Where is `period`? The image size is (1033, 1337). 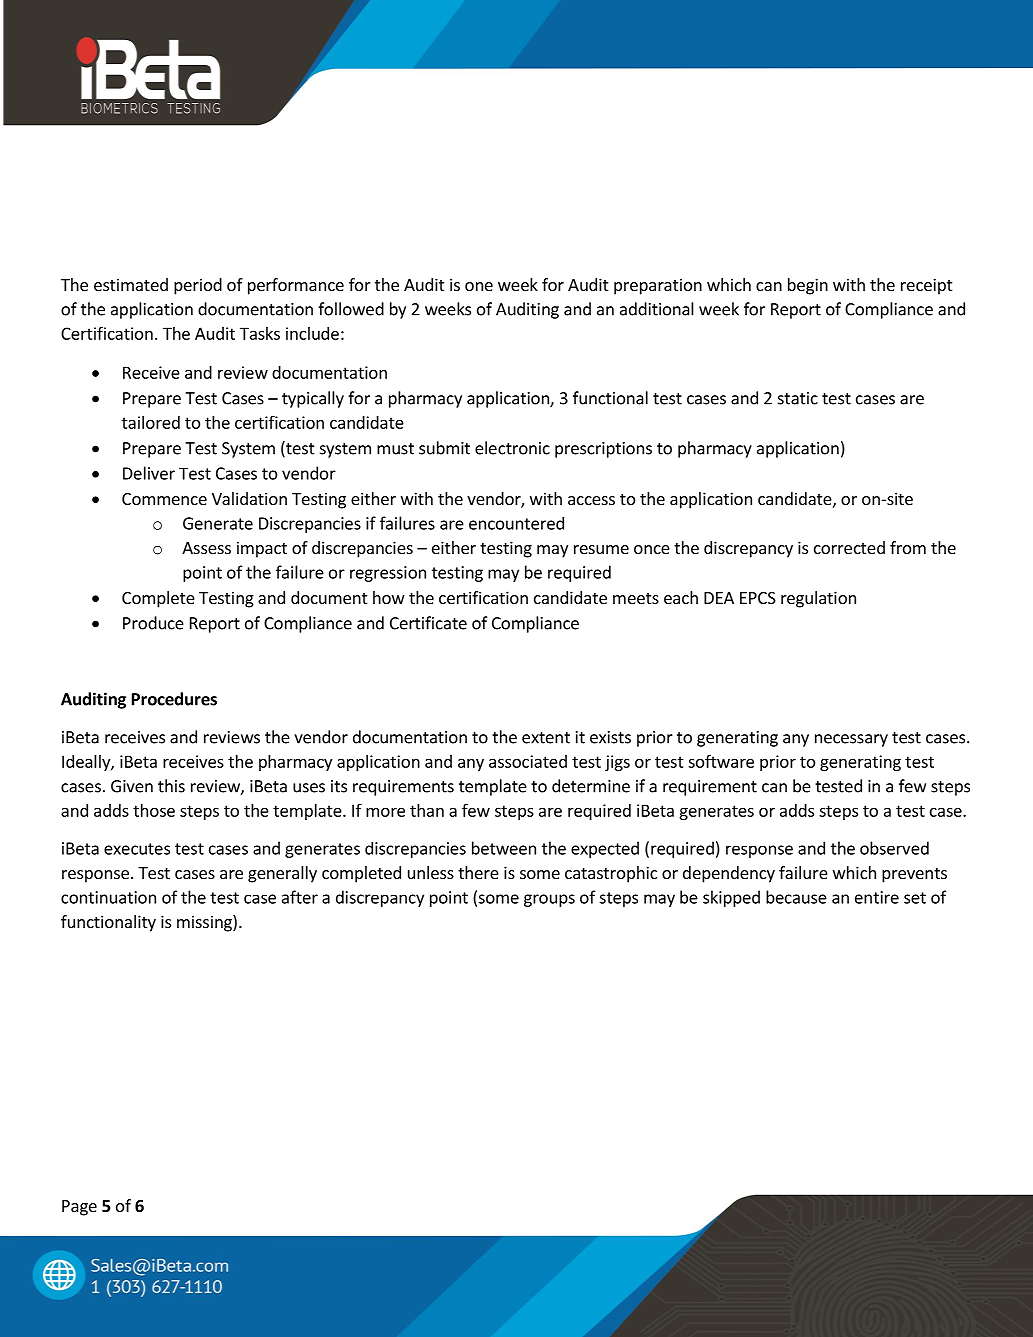 period is located at coordinates (198, 286).
